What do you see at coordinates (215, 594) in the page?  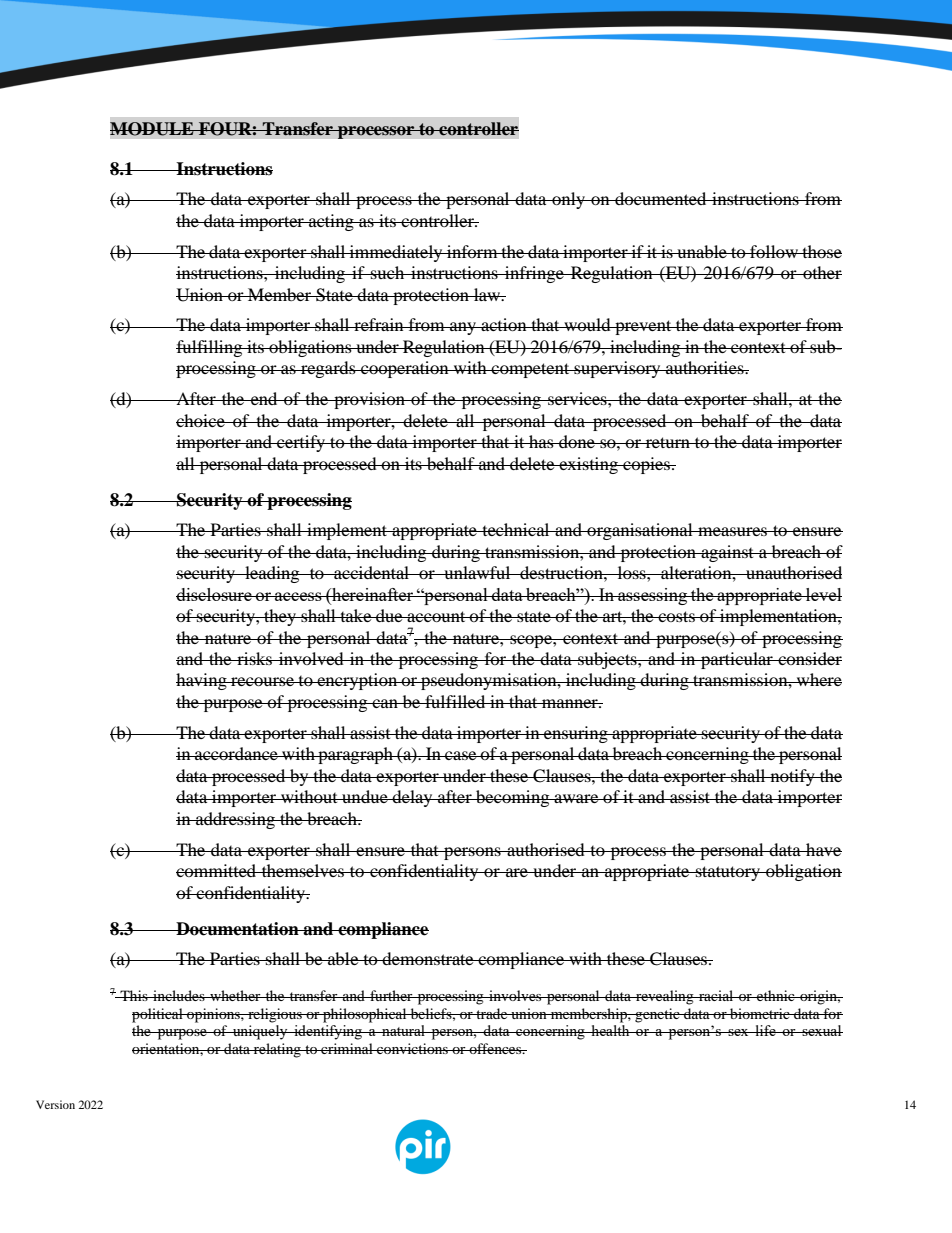 I see `disclosure` at bounding box center [215, 594].
